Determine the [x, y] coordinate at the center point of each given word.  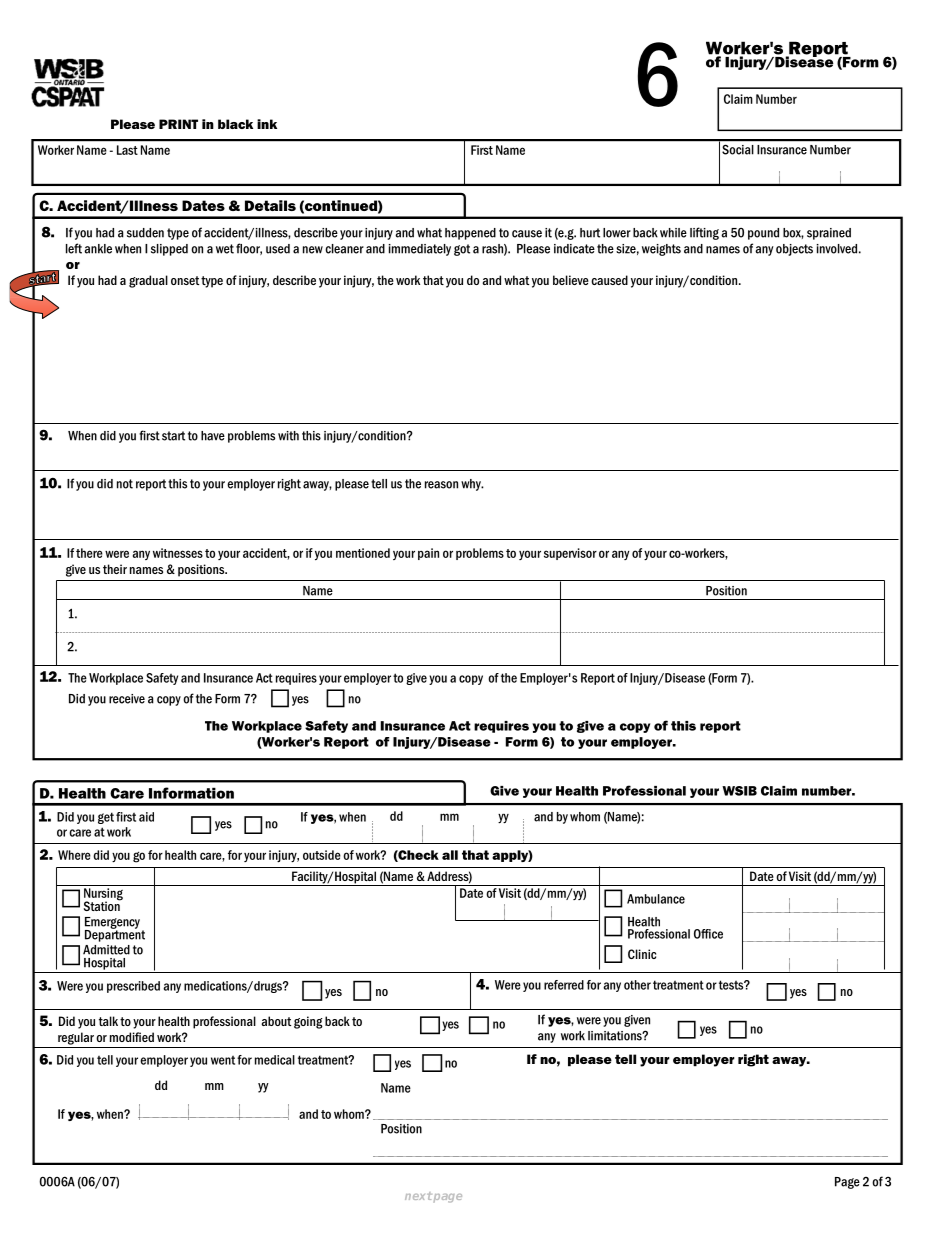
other [637, 985]
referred [564, 985]
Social [737, 150]
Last [127, 150]
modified [132, 1037]
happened [470, 234]
